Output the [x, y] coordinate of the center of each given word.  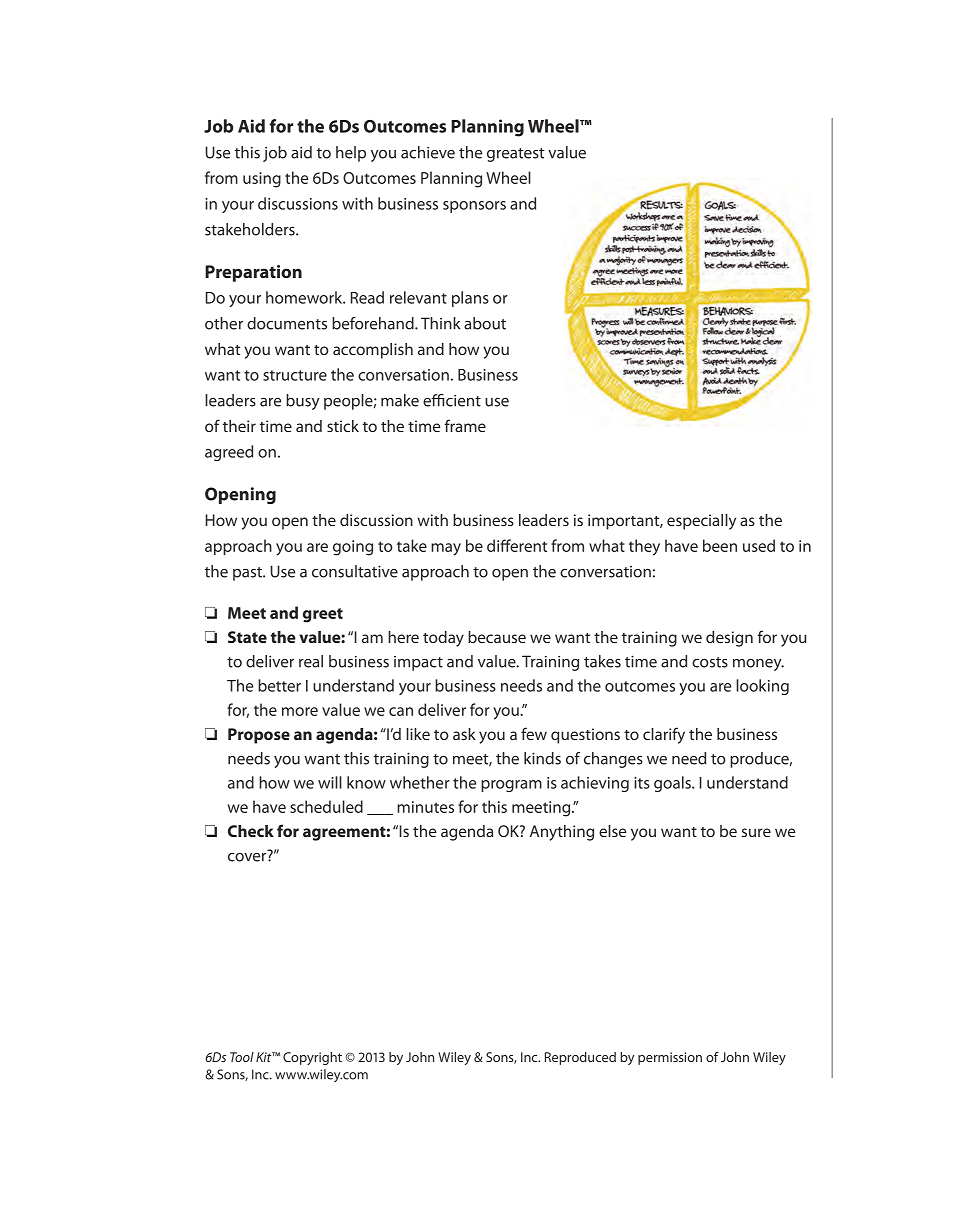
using [262, 180]
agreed [229, 453]
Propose [259, 736]
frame [465, 425]
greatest [515, 155]
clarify [664, 735]
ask [464, 734]
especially [701, 522]
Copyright [312, 1058]
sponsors [474, 207]
